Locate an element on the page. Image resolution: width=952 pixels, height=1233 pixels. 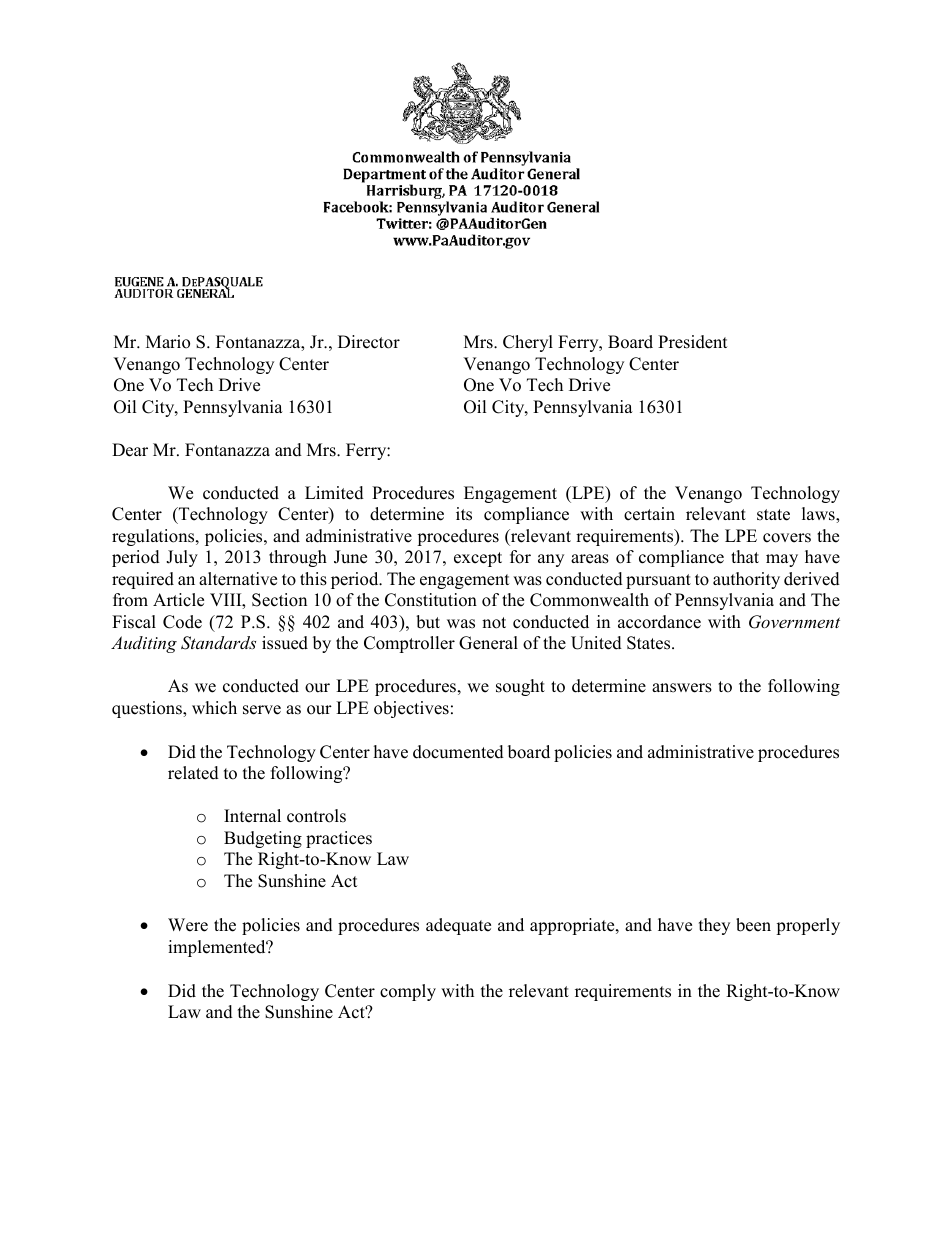
Mario is located at coordinates (168, 342).
